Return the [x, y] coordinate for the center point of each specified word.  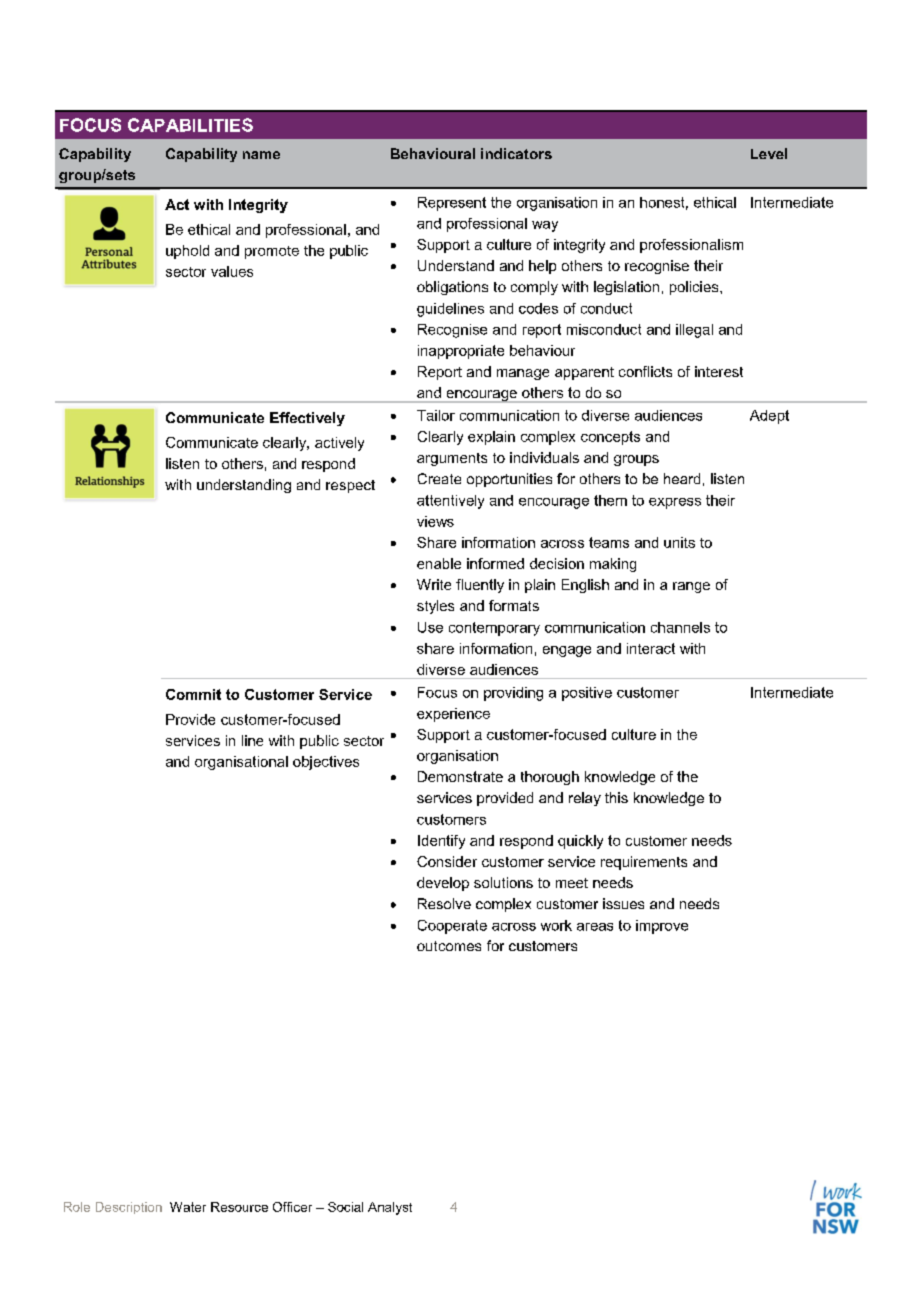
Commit [193, 694]
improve [662, 927]
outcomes [449, 946]
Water [188, 1207]
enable [439, 563]
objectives [326, 763]
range [691, 587]
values [232, 271]
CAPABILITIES [190, 125]
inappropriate [461, 352]
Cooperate [452, 927]
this [616, 797]
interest [719, 371]
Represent [452, 204]
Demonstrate [460, 776]
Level [769, 153]
